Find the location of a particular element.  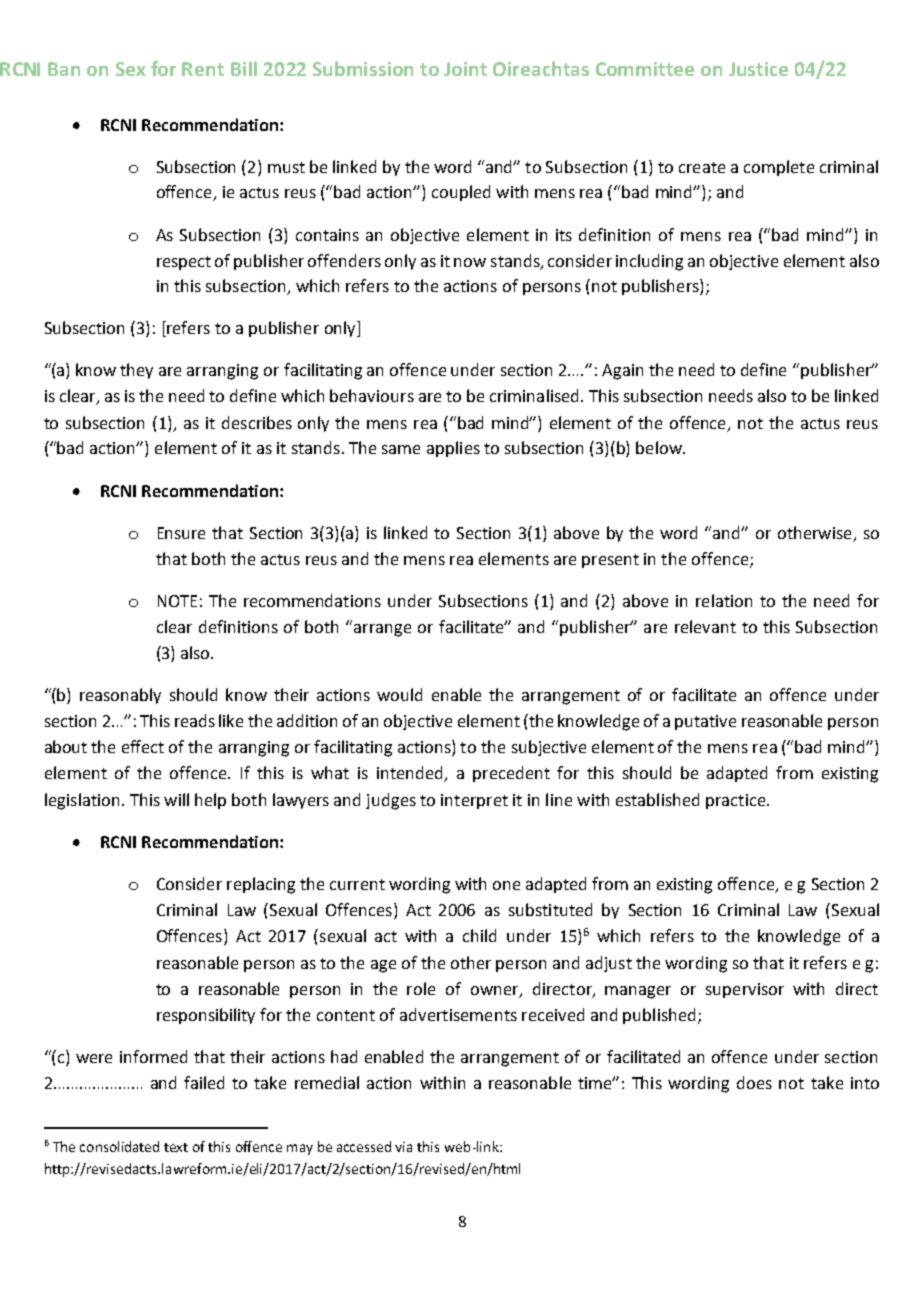

Joint is located at coordinates (465, 69).
